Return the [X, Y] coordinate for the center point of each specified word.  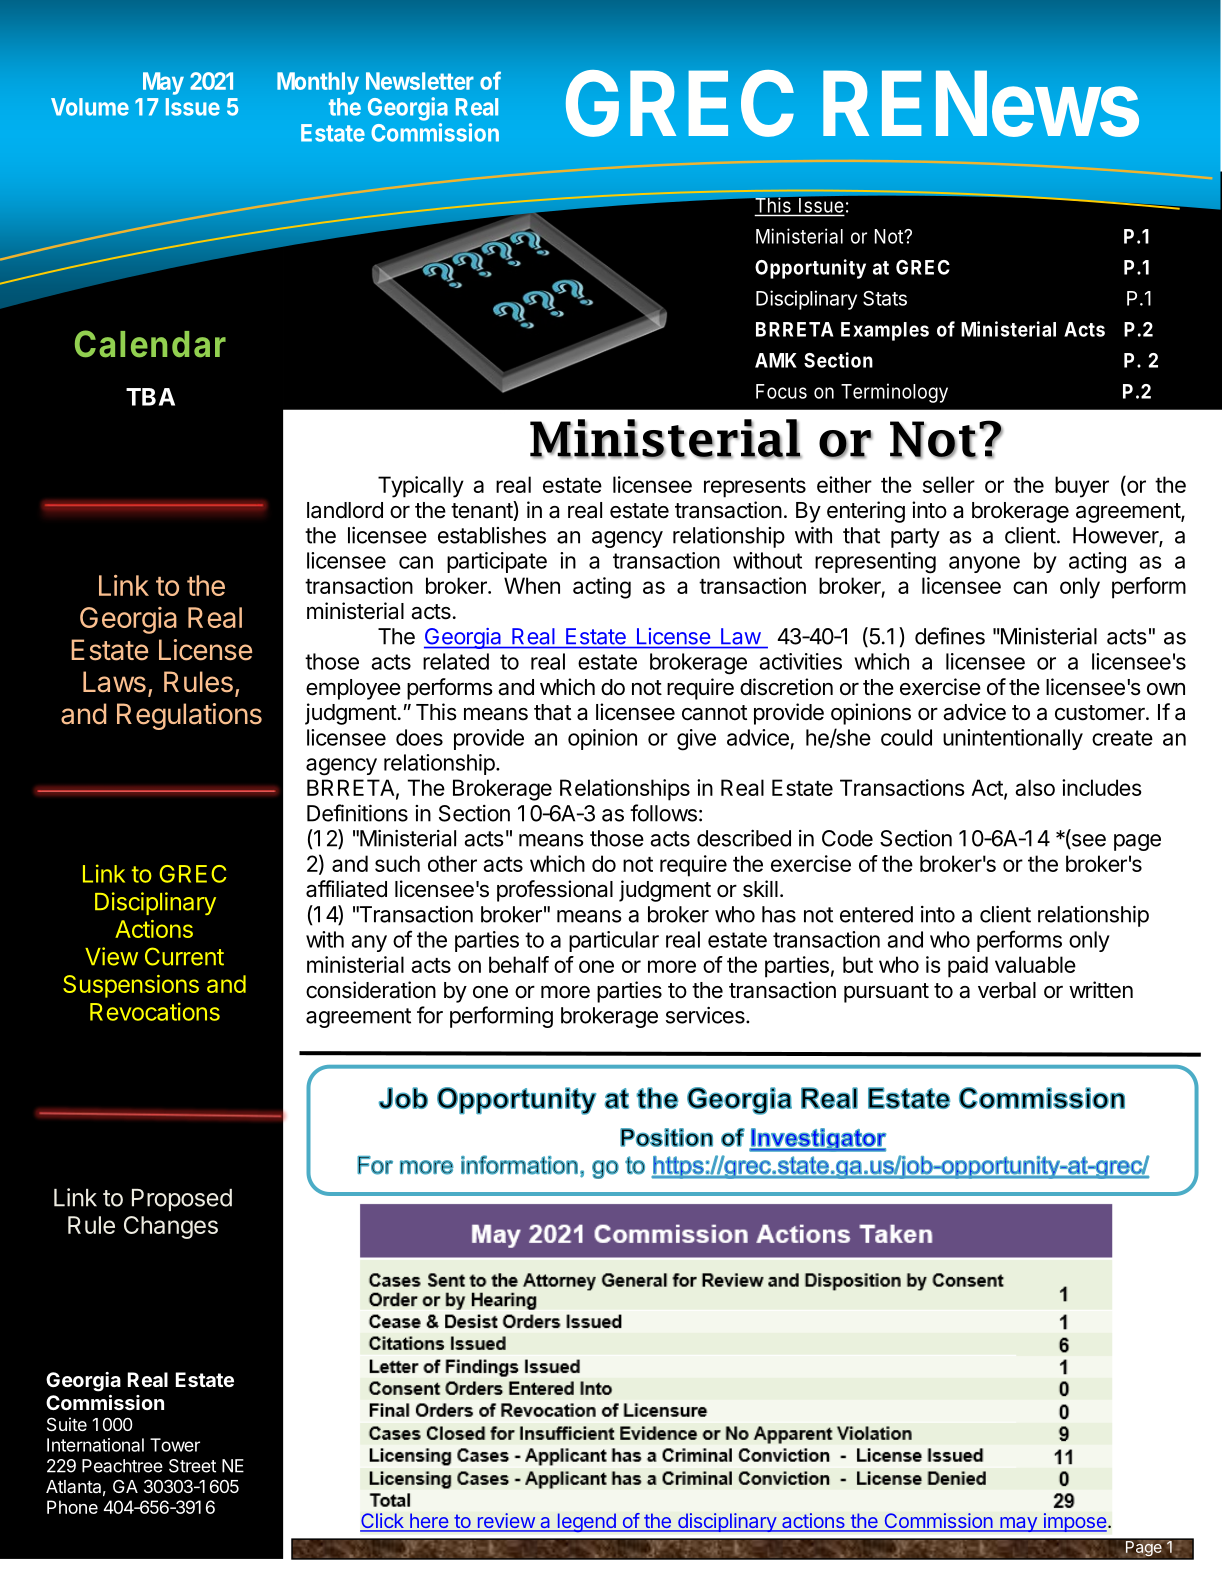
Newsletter [420, 81]
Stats [885, 298]
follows [663, 813]
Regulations [189, 716]
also [1035, 787]
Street [192, 1466]
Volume [90, 107]
